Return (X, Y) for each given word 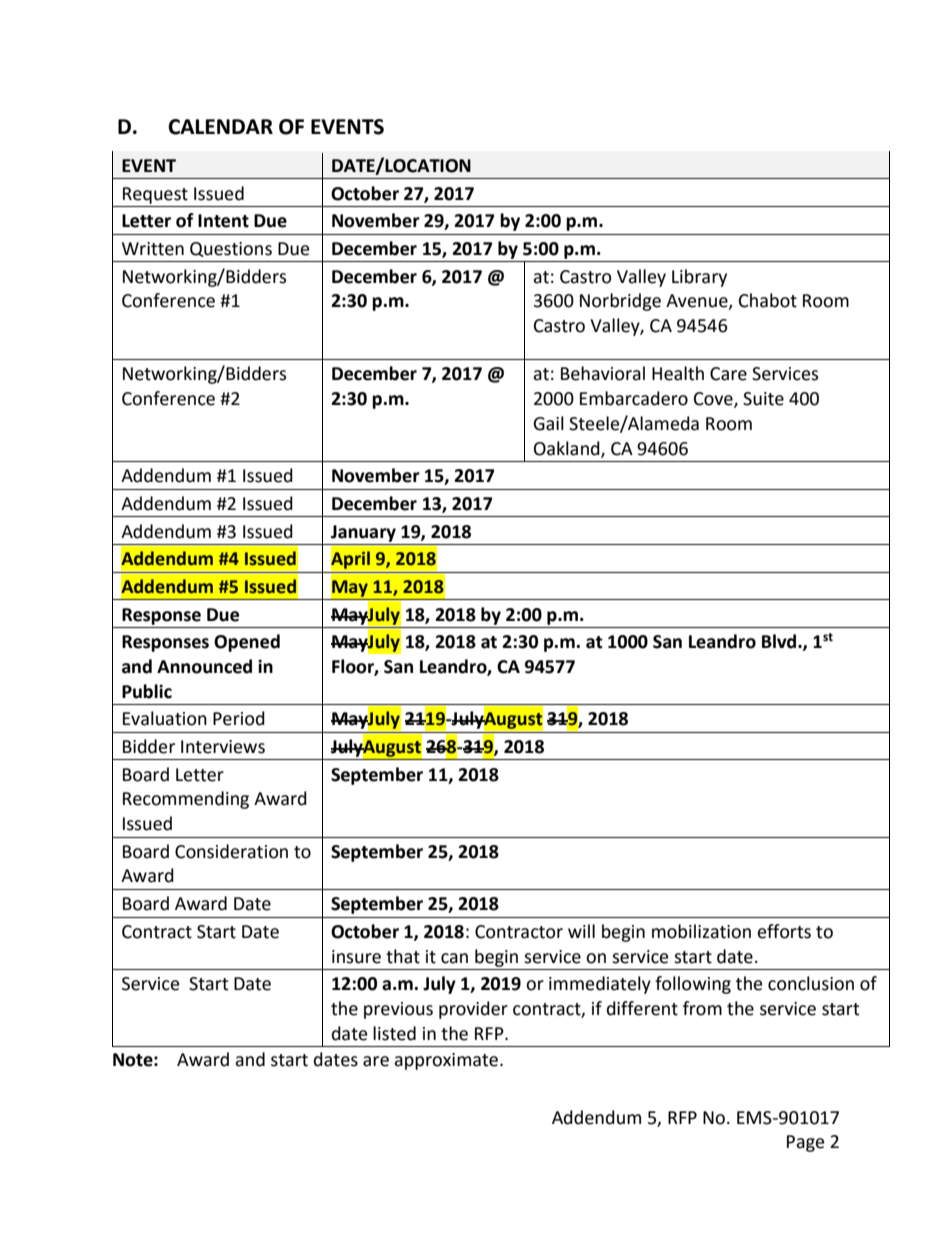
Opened (247, 643)
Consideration (231, 851)
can (454, 958)
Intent (223, 221)
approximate (446, 1061)
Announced (204, 666)
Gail (548, 423)
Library (699, 278)
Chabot (768, 300)
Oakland (568, 449)
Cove (714, 400)
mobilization (701, 931)
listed (394, 1033)
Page (805, 1143)
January (363, 533)
